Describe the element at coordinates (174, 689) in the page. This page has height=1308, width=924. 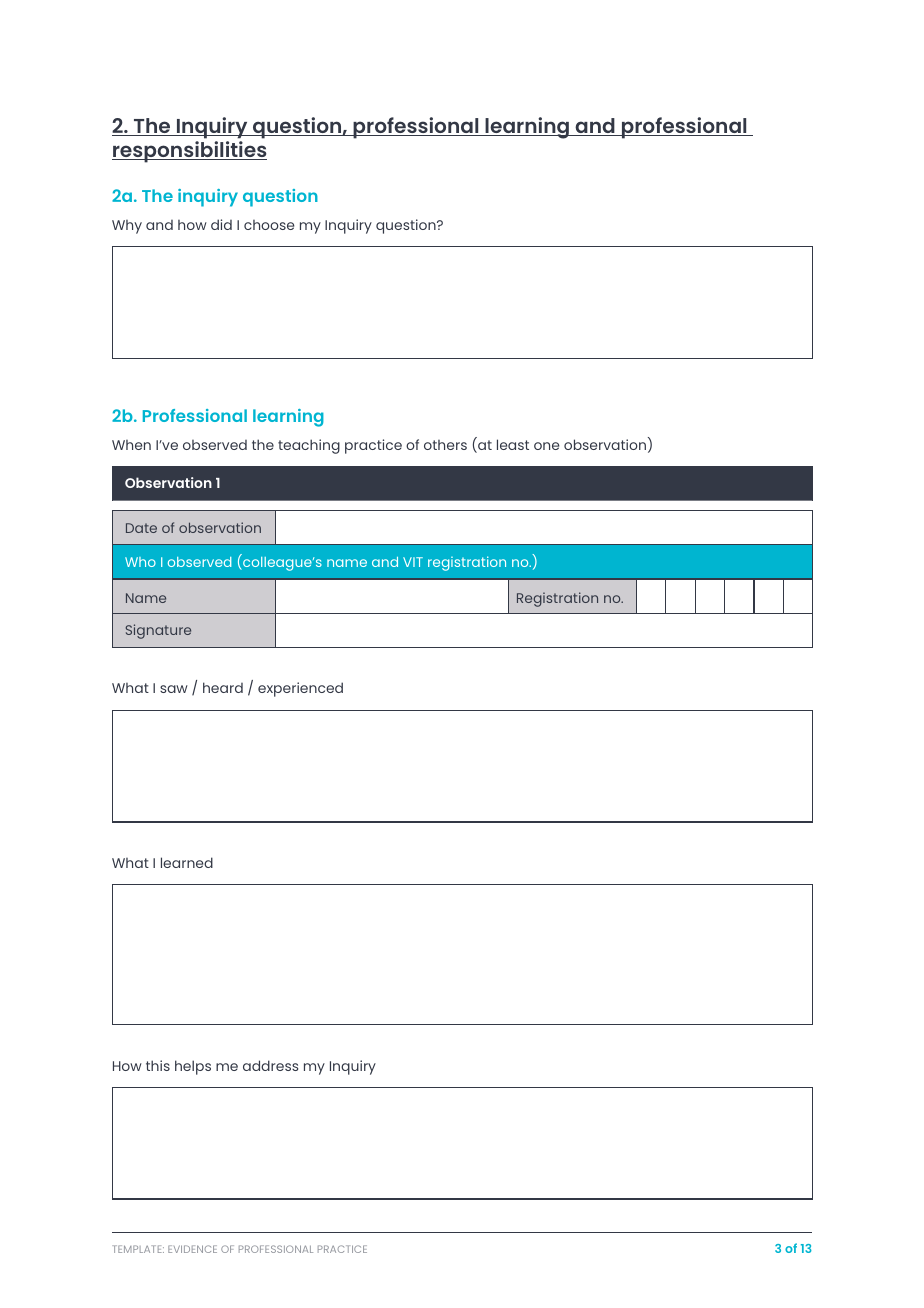
I see `saw` at that location.
